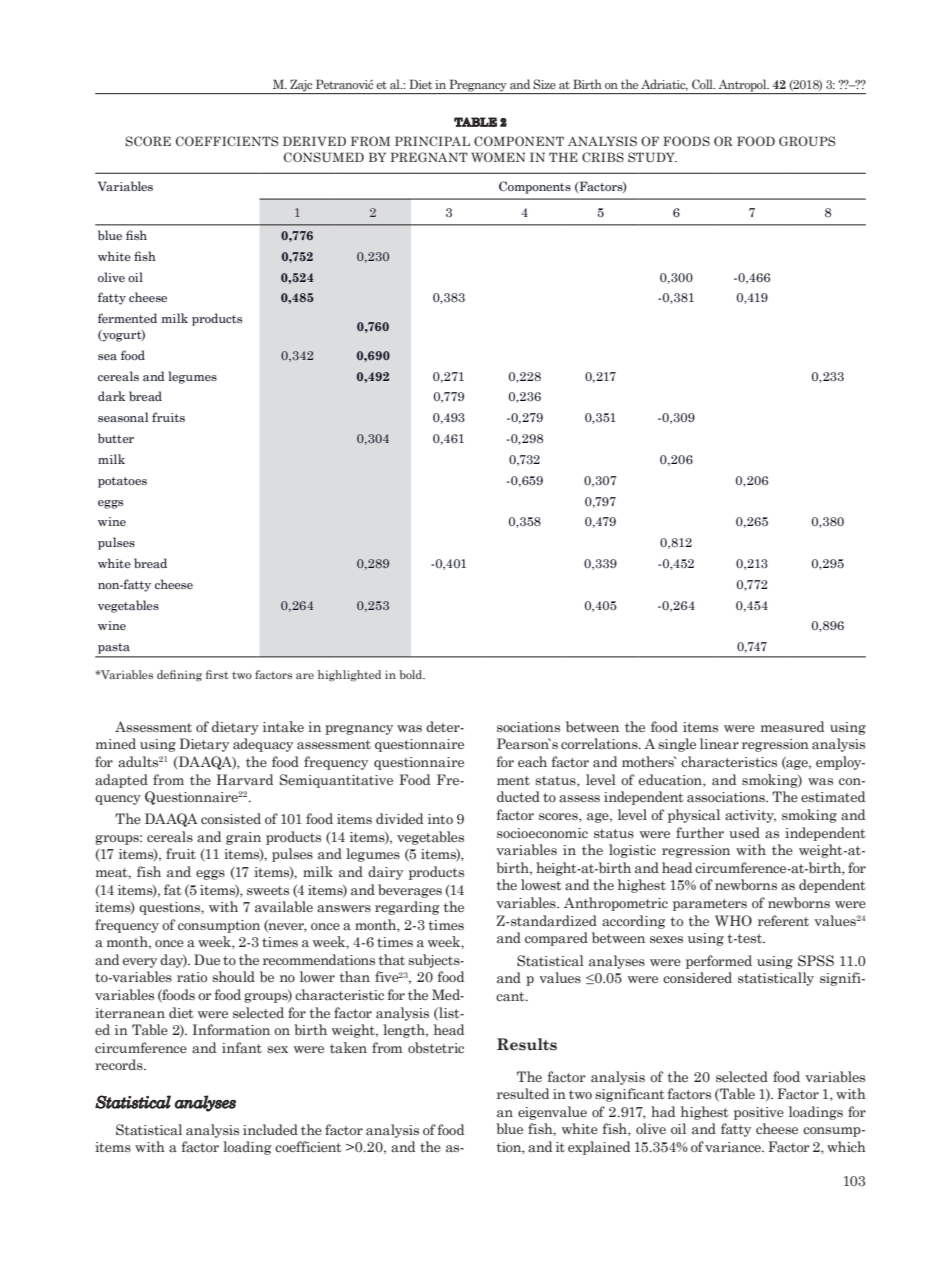 Image resolution: width=952 pixels, height=1270 pixels. What do you see at coordinates (703, 84) in the document?
I see `Coll` at bounding box center [703, 84].
